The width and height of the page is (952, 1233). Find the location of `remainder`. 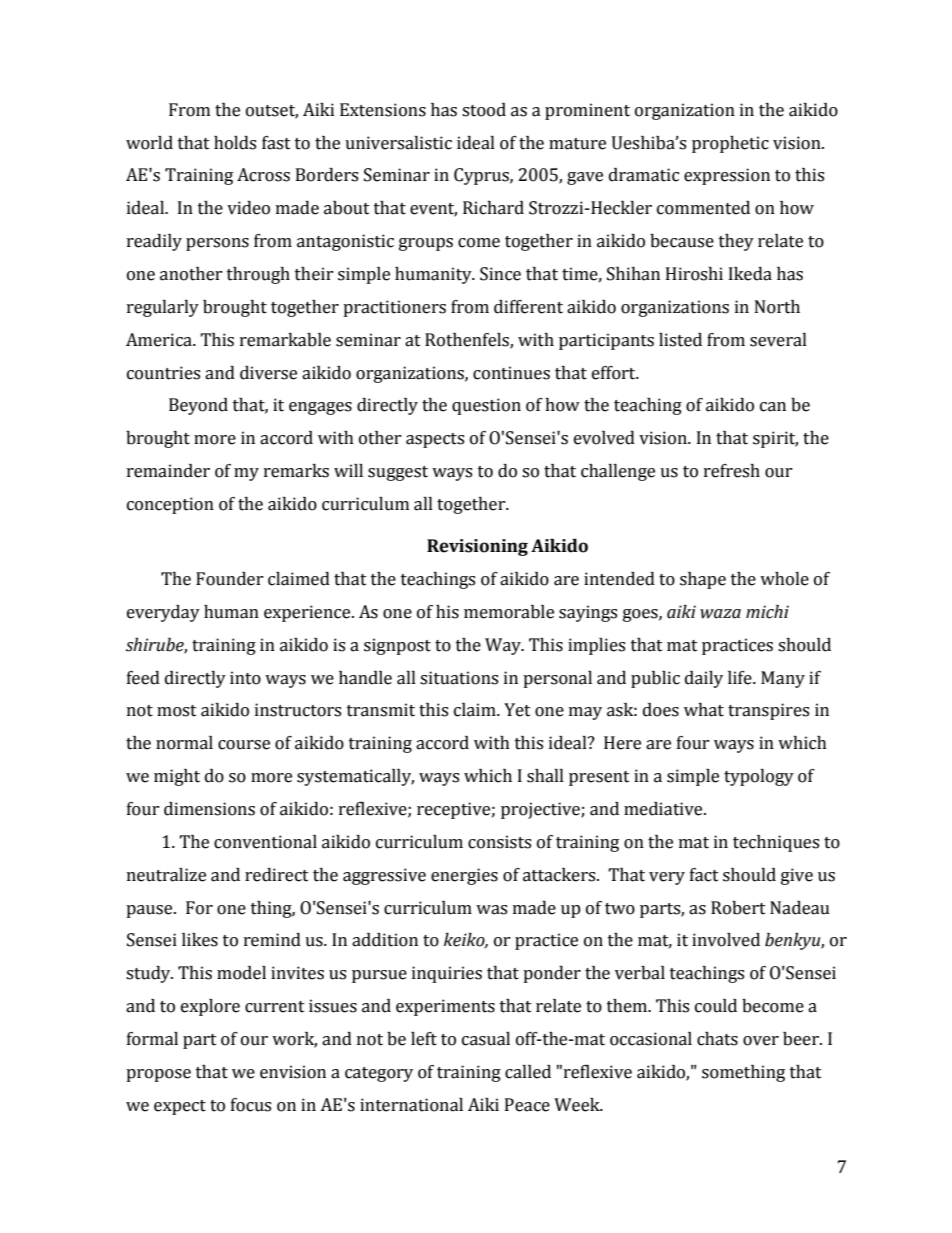

remainder is located at coordinates (168, 471).
